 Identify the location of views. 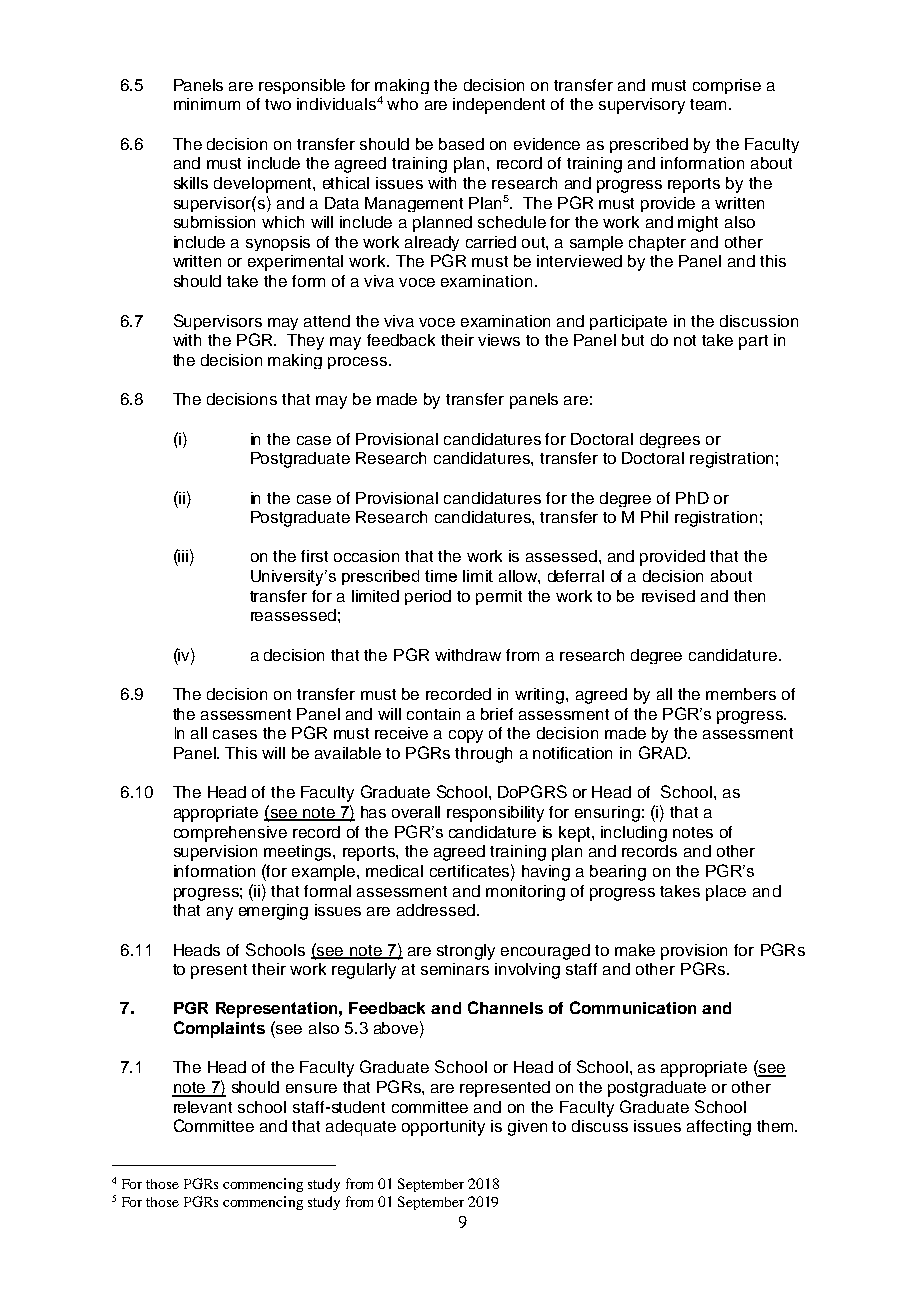
(499, 340).
